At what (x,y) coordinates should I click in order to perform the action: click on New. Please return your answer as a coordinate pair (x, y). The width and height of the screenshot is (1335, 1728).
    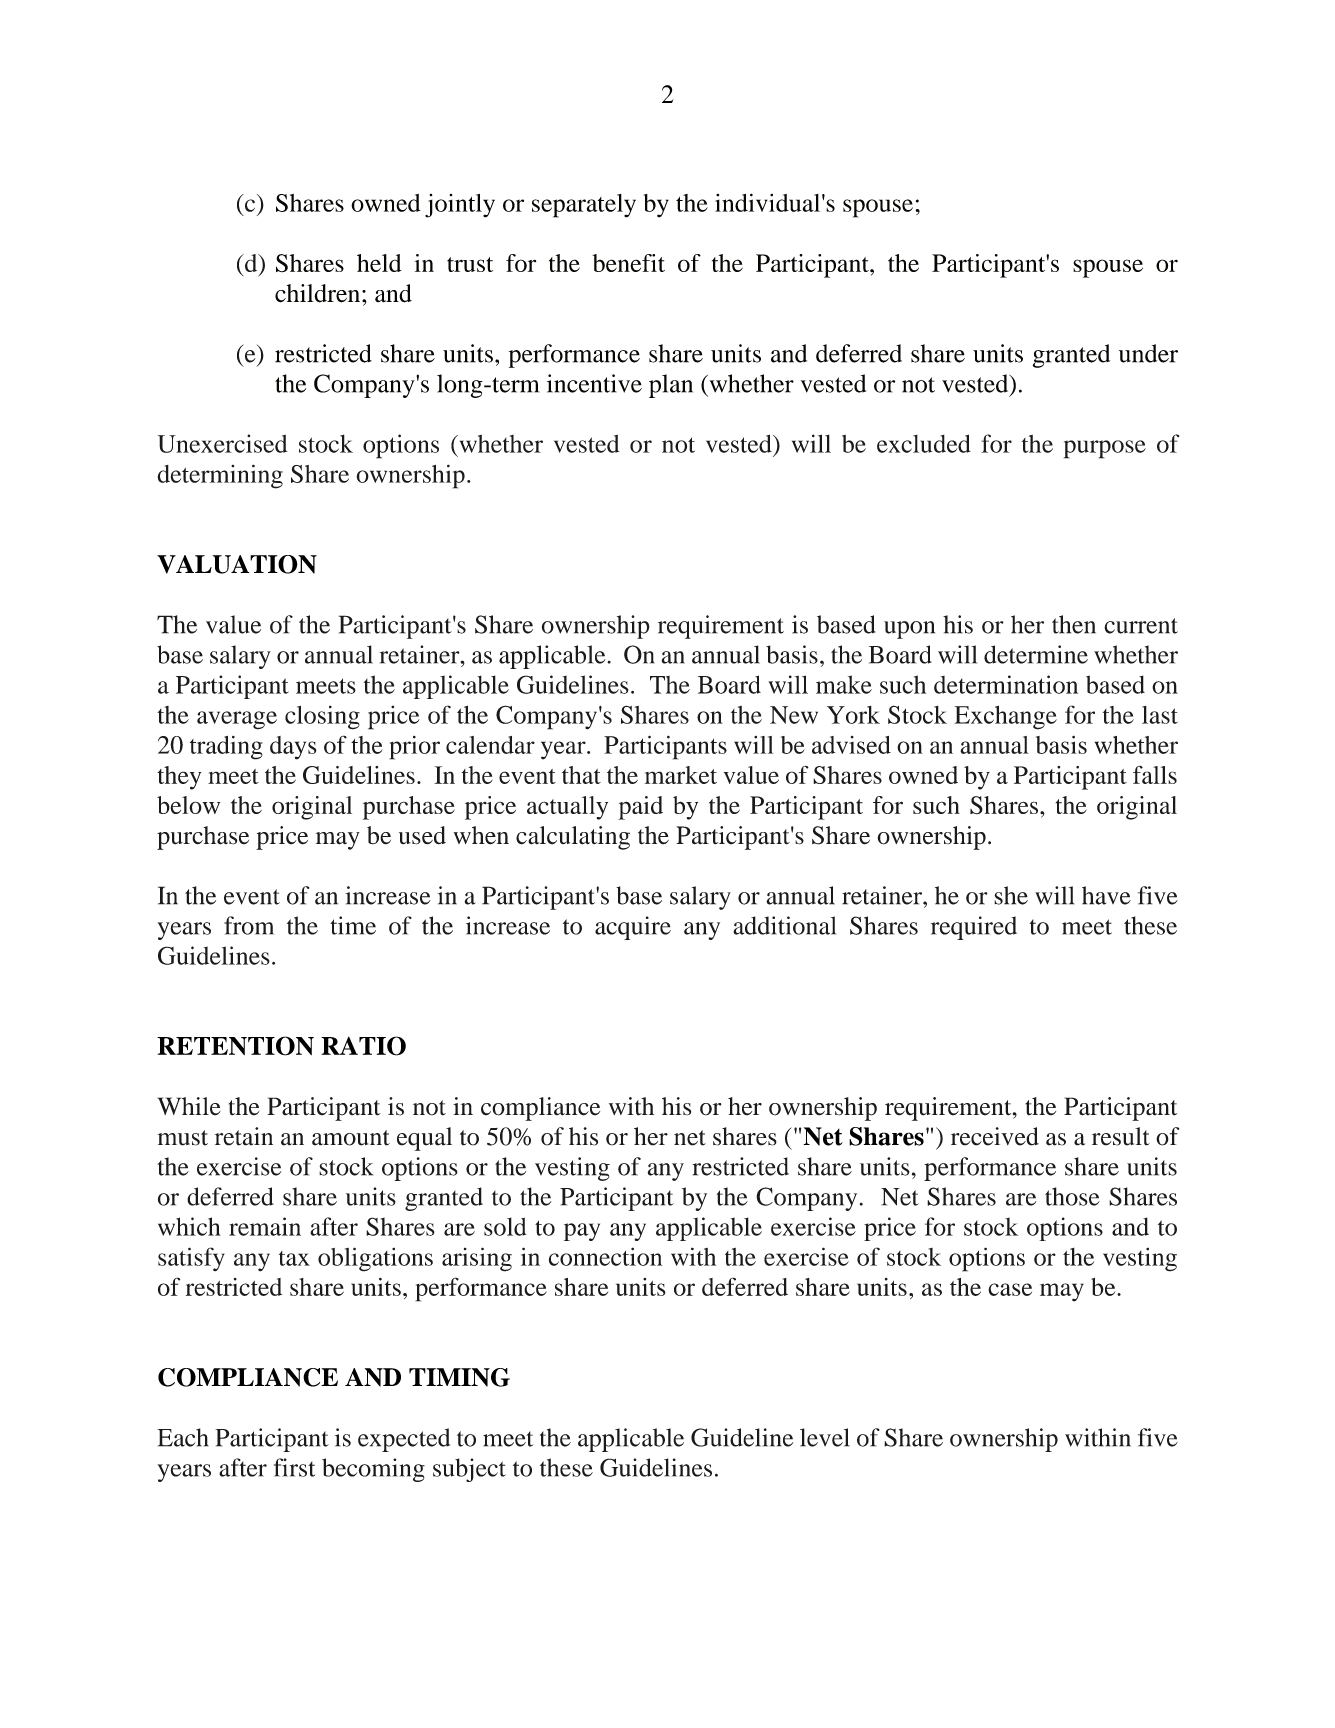
    Looking at the image, I should click on (794, 715).
